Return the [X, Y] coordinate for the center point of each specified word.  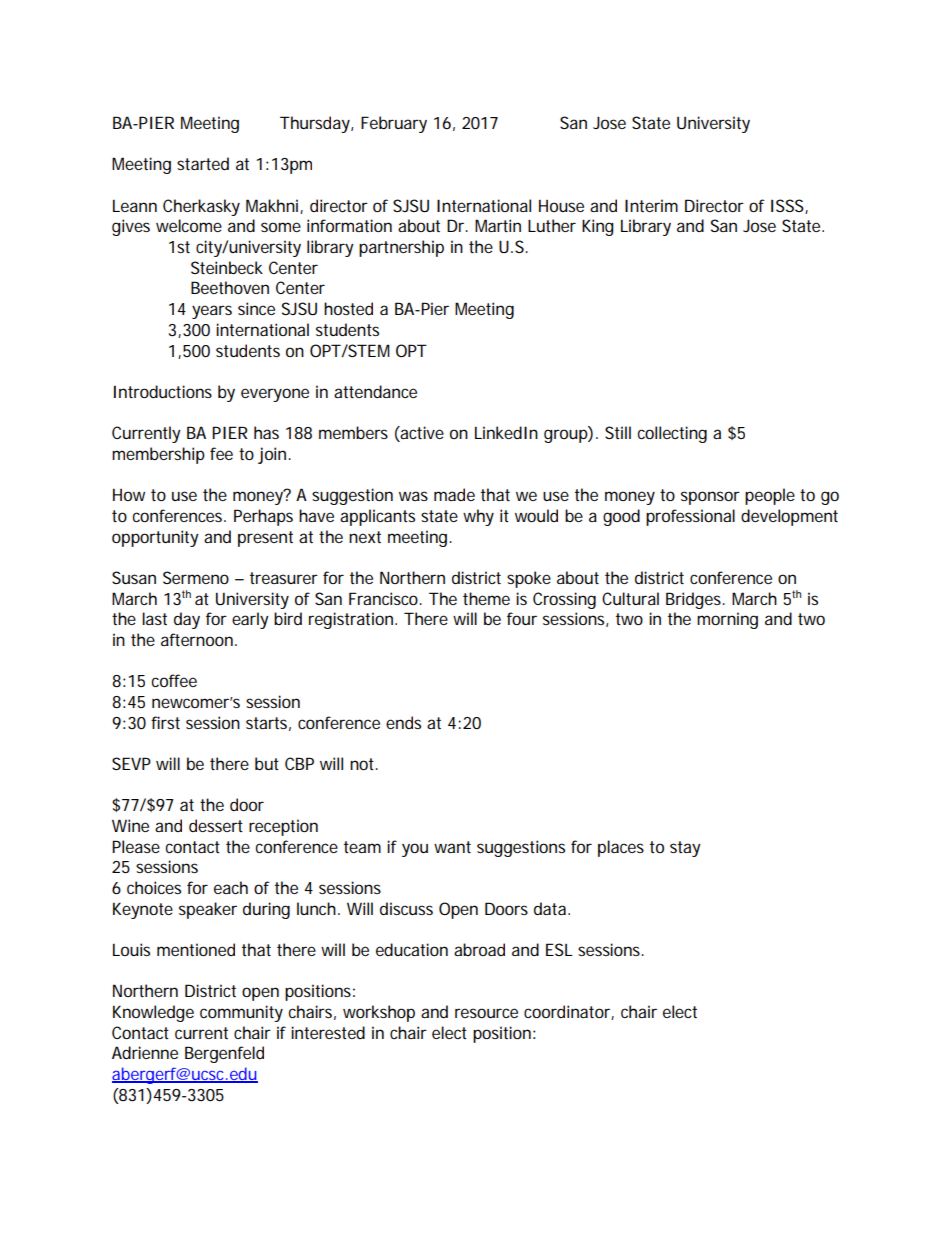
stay [685, 849]
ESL [559, 949]
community [241, 1013]
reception [283, 827]
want [452, 847]
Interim [651, 205]
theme [486, 598]
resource [486, 1013]
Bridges [695, 600]
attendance [375, 391]
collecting [672, 434]
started [203, 163]
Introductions [163, 391]
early [250, 620]
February [394, 124]
